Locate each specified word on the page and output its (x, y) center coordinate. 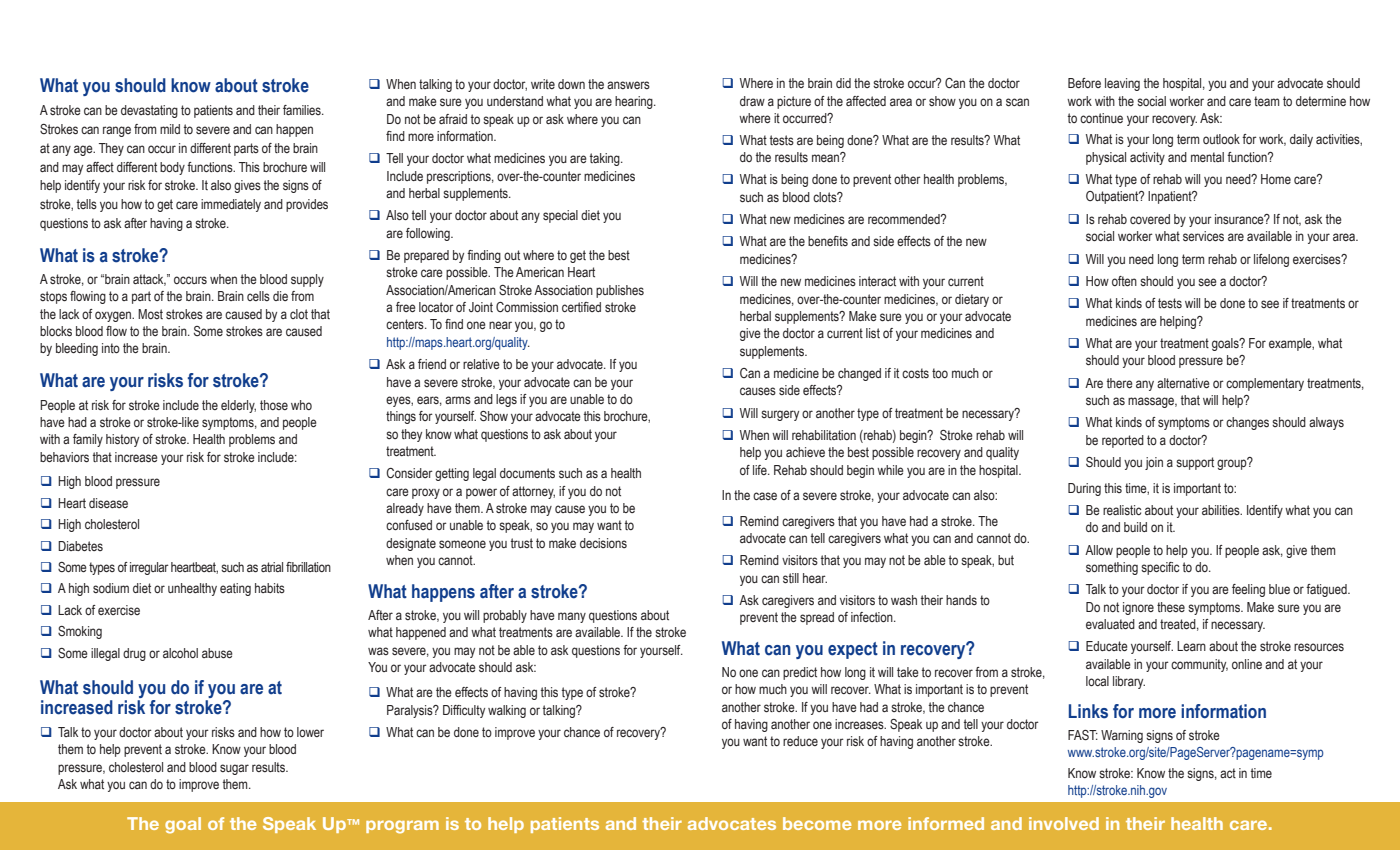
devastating (149, 111)
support (1195, 463)
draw (752, 101)
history (122, 440)
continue (1101, 118)
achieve (805, 452)
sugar (234, 769)
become (817, 823)
